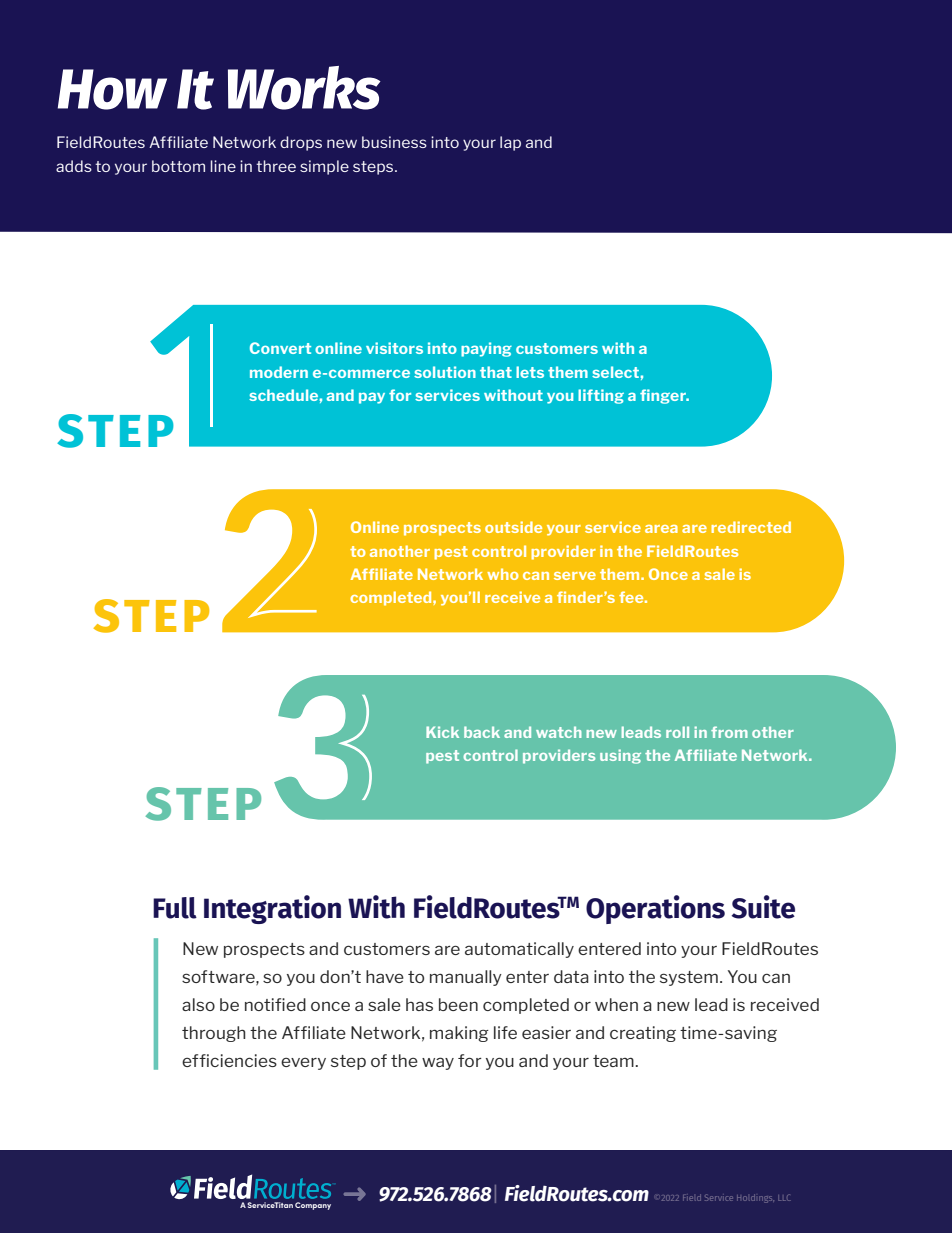 This image has width=952, height=1233. Describe the element at coordinates (442, 732) in the image. I see `Kick` at that location.
